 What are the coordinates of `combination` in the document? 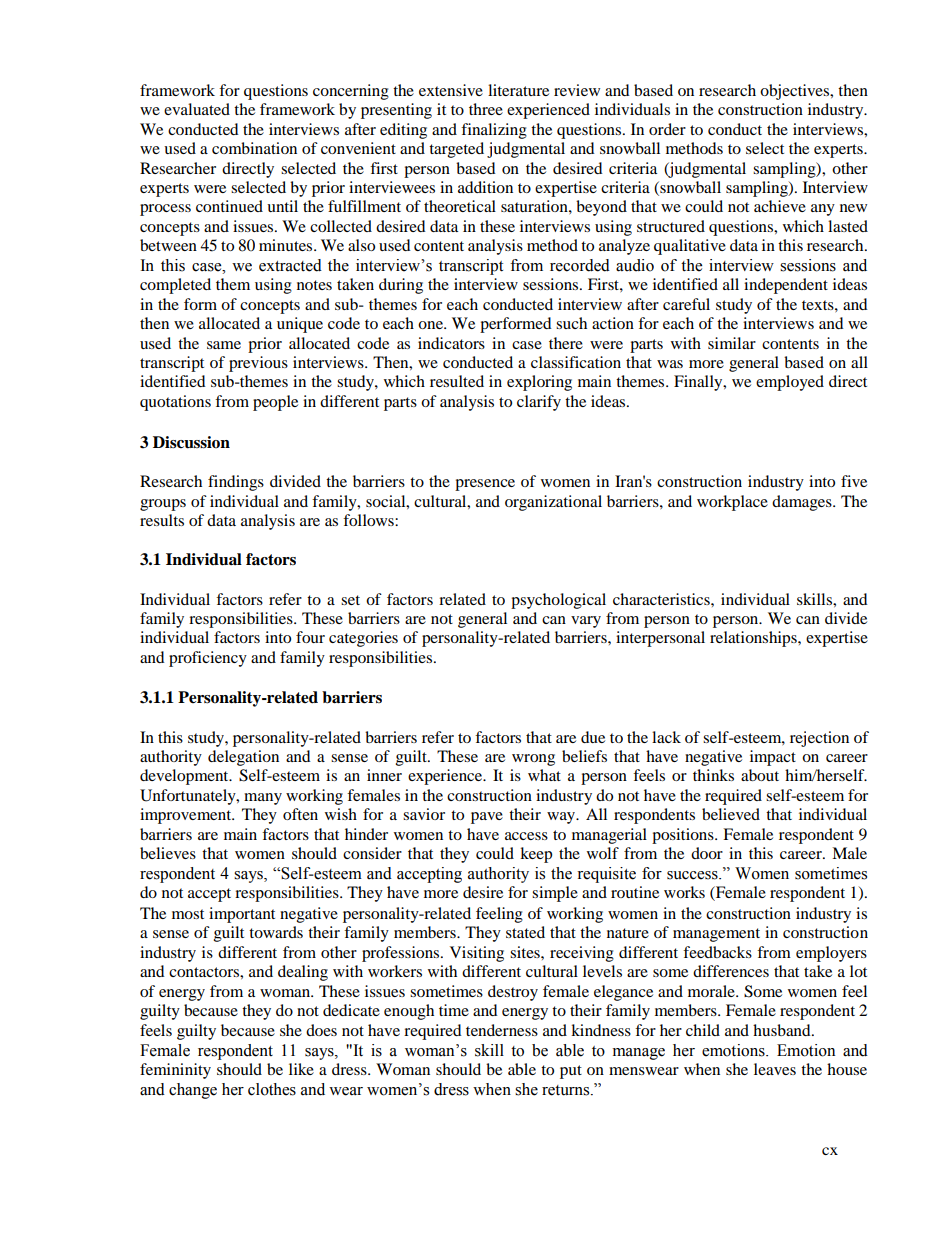 It's located at (254, 148).
